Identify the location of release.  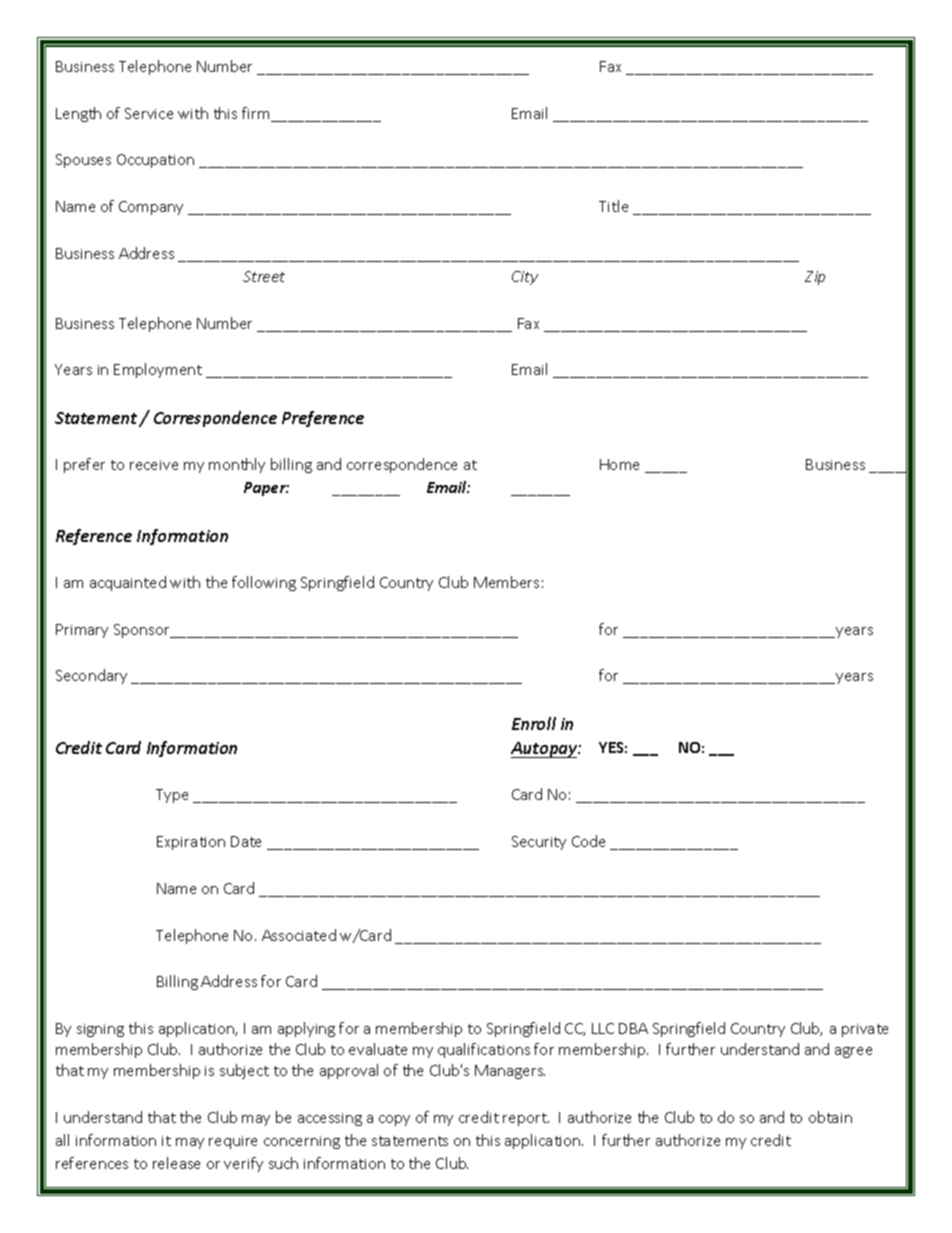
(176, 1163).
